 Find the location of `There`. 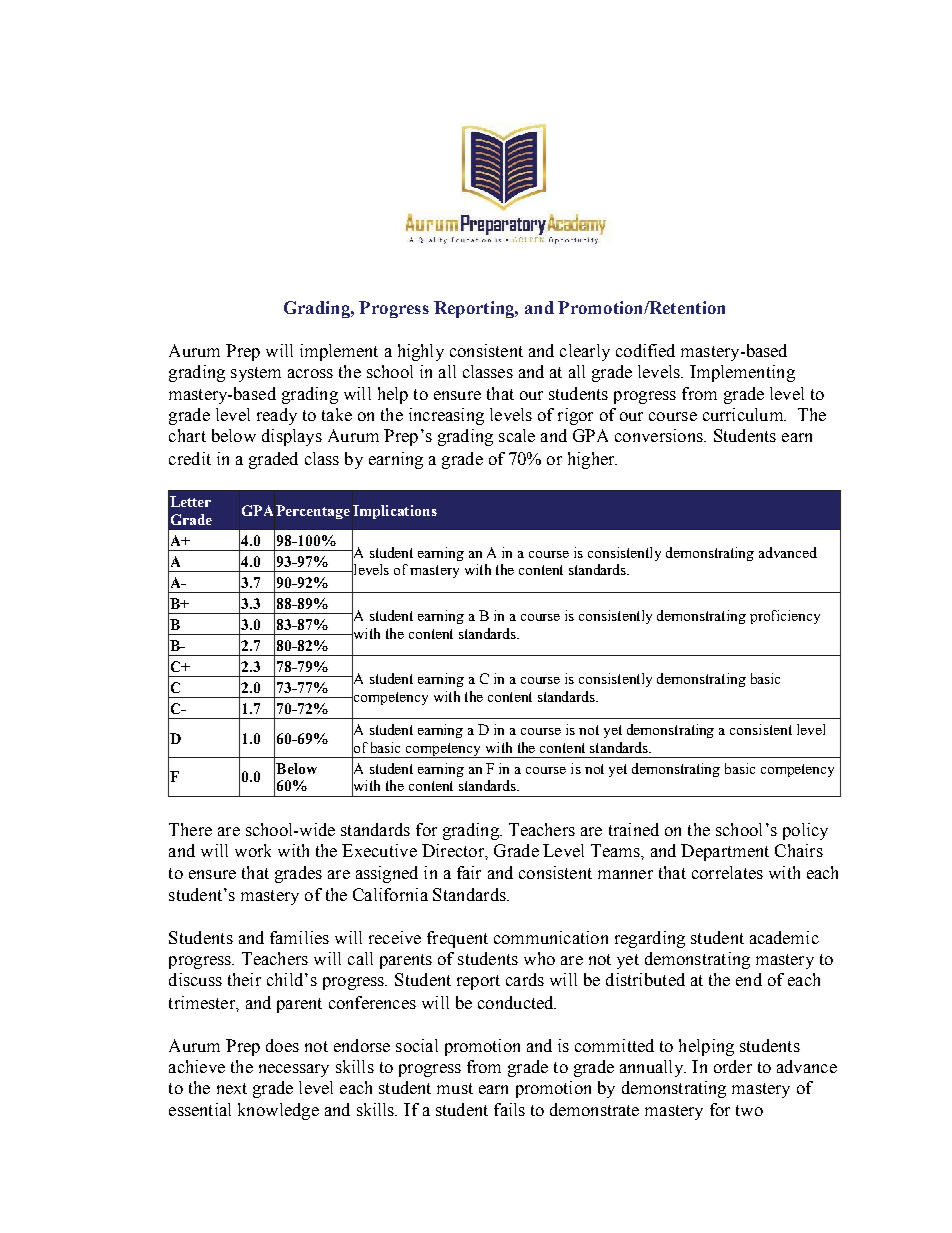

There is located at coordinates (190, 829).
